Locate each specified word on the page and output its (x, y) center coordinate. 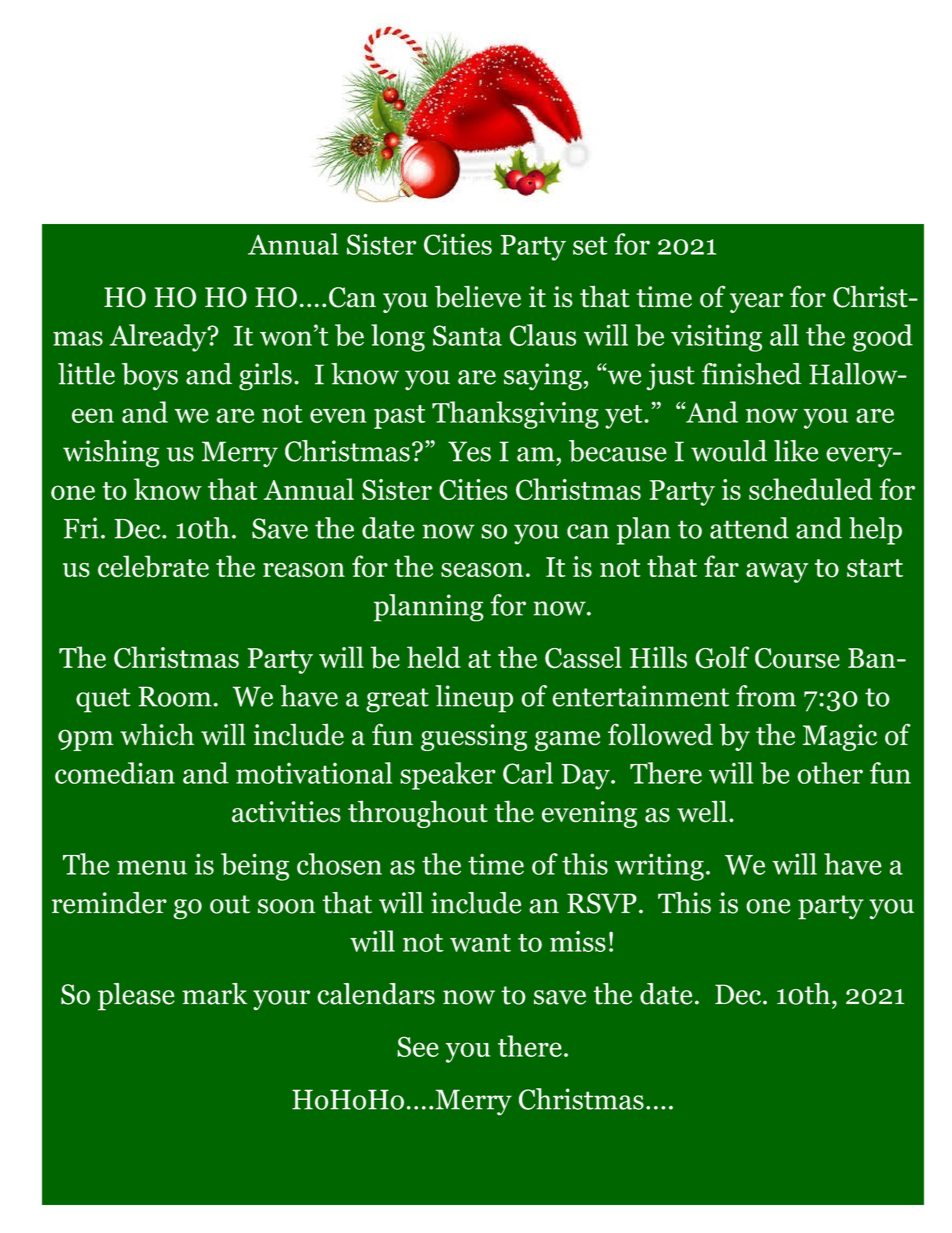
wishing (111, 454)
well (702, 811)
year (756, 303)
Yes (469, 451)
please (136, 997)
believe (478, 296)
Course (797, 658)
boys (150, 377)
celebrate (153, 566)
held (434, 657)
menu (152, 867)
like (796, 451)
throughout (418, 814)
